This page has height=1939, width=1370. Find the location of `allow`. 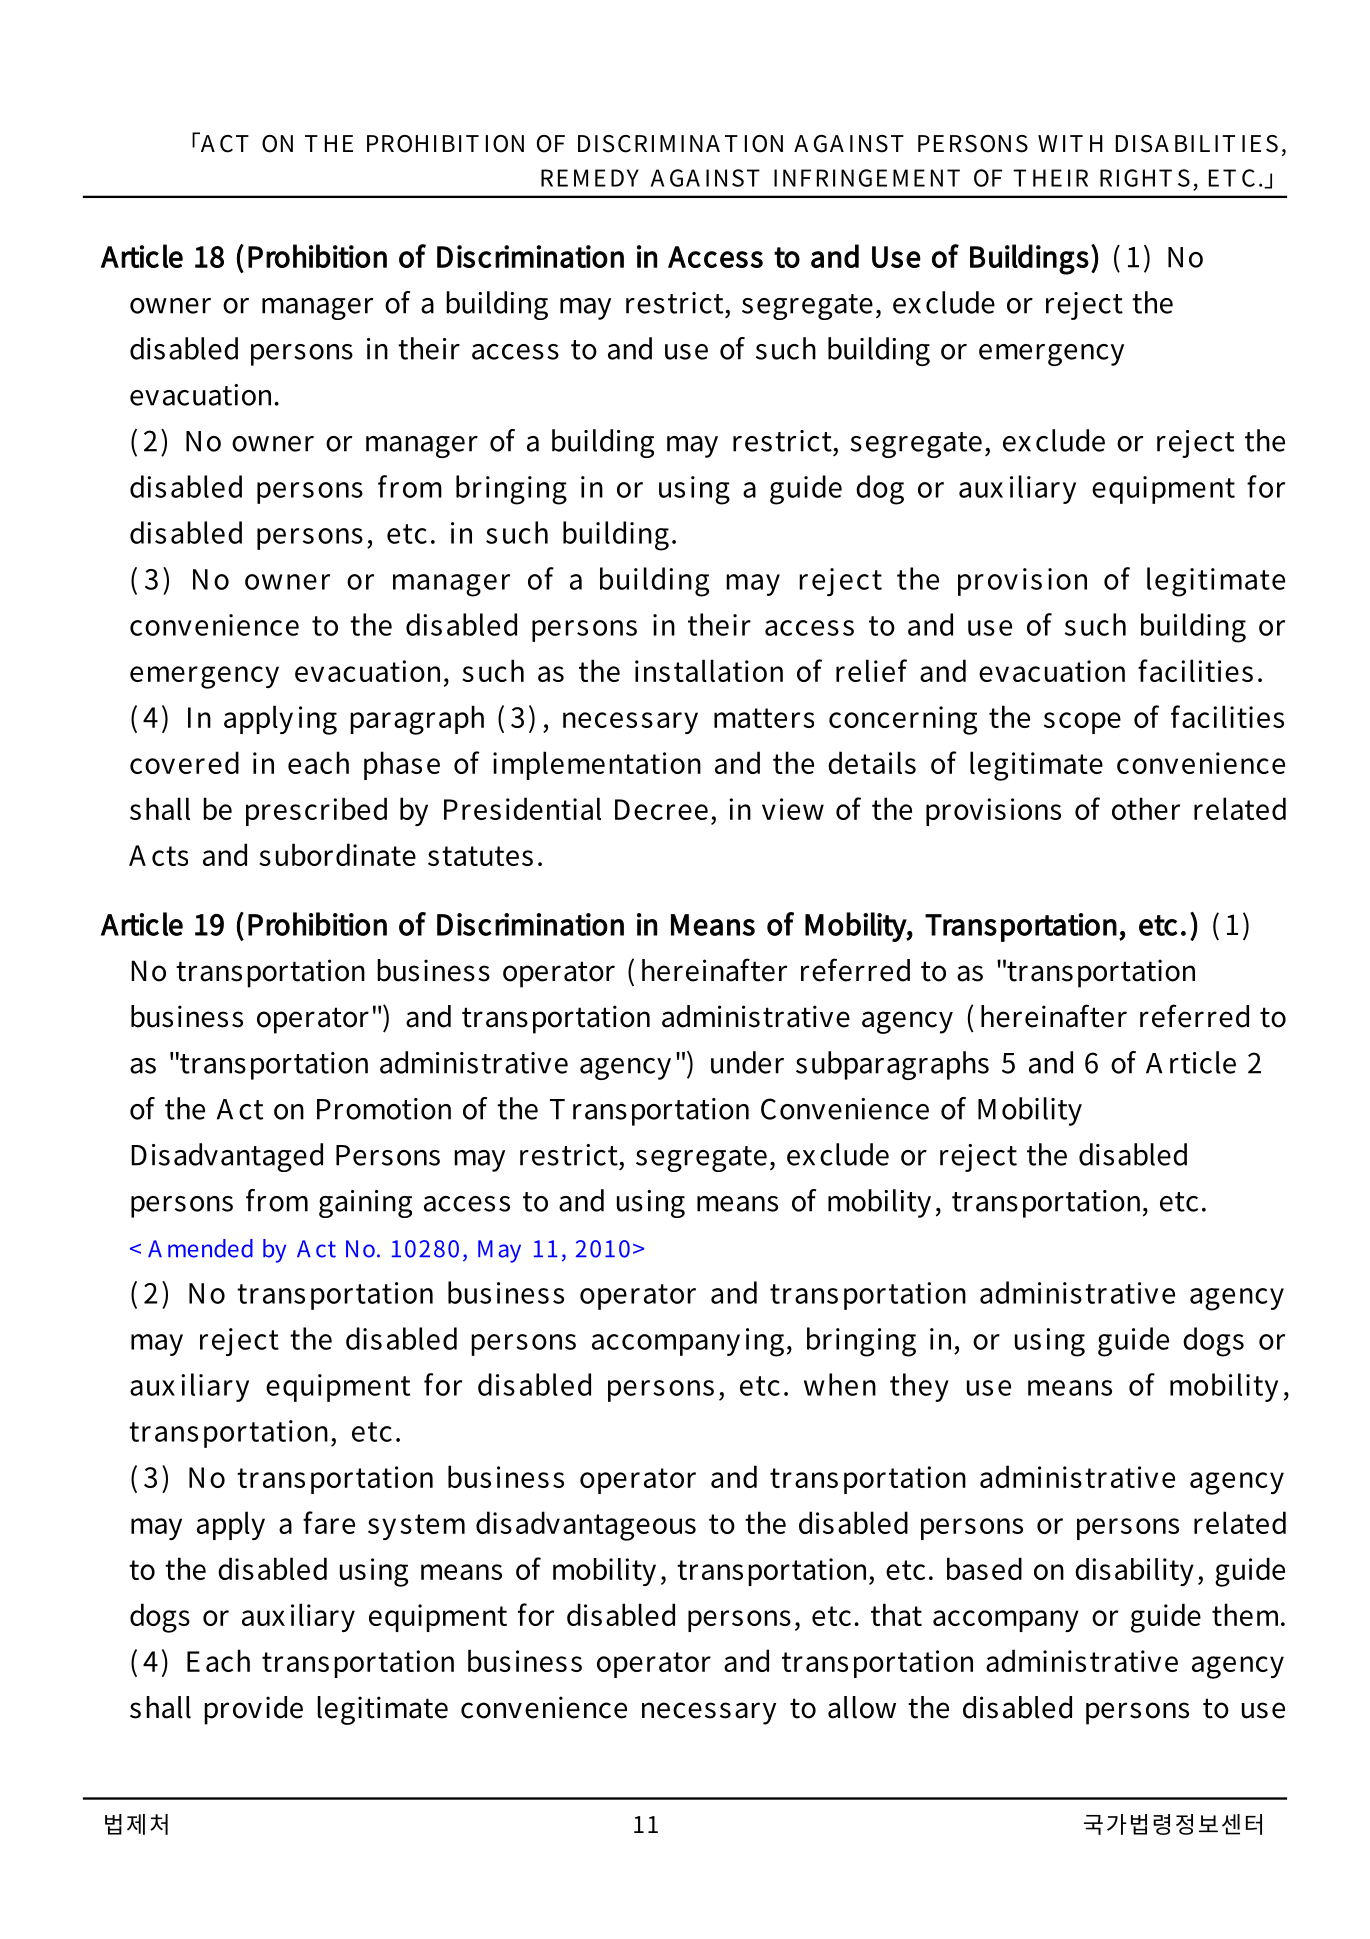

allow is located at coordinates (862, 1707).
